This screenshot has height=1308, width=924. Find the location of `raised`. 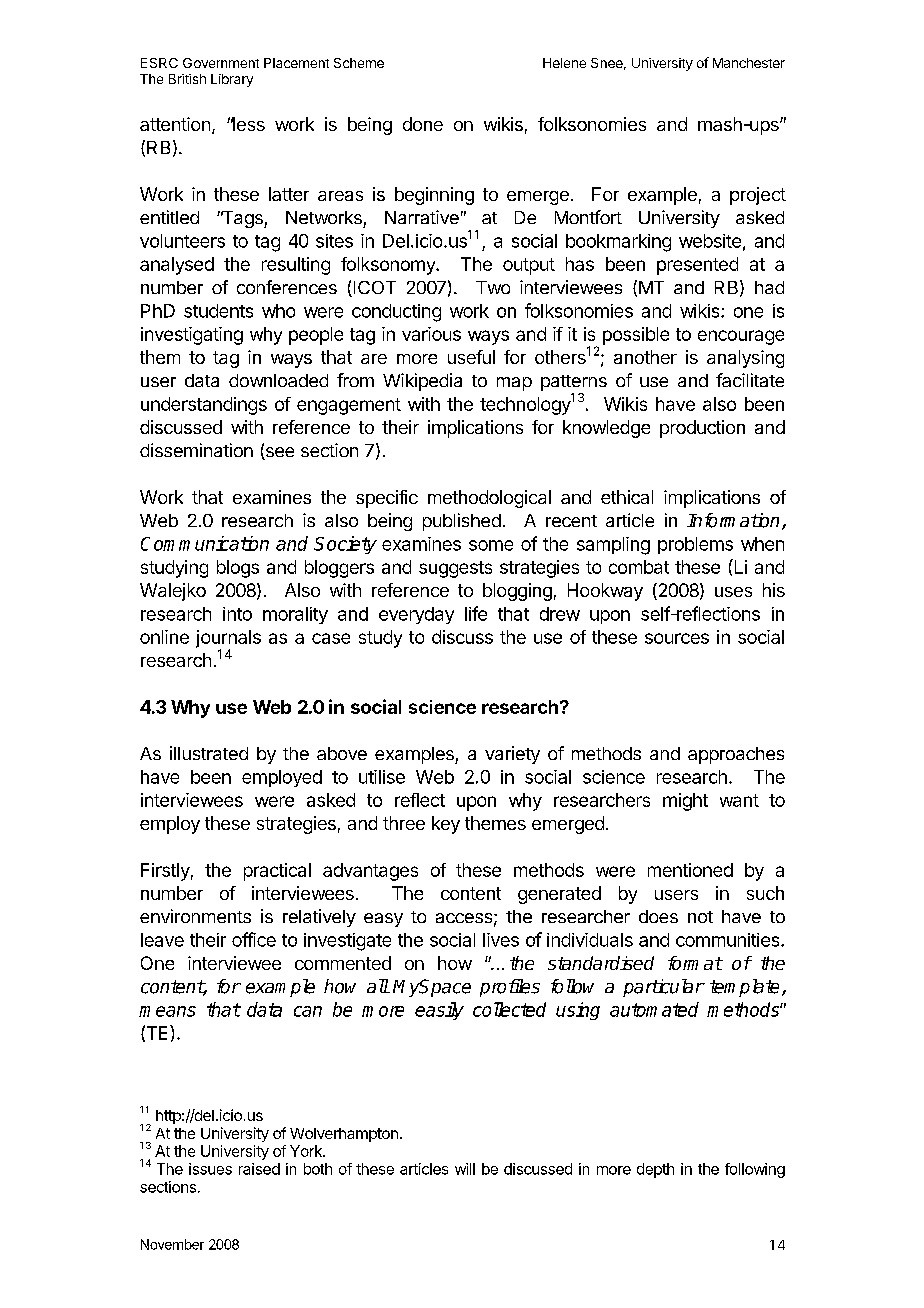

raised is located at coordinates (259, 1169).
